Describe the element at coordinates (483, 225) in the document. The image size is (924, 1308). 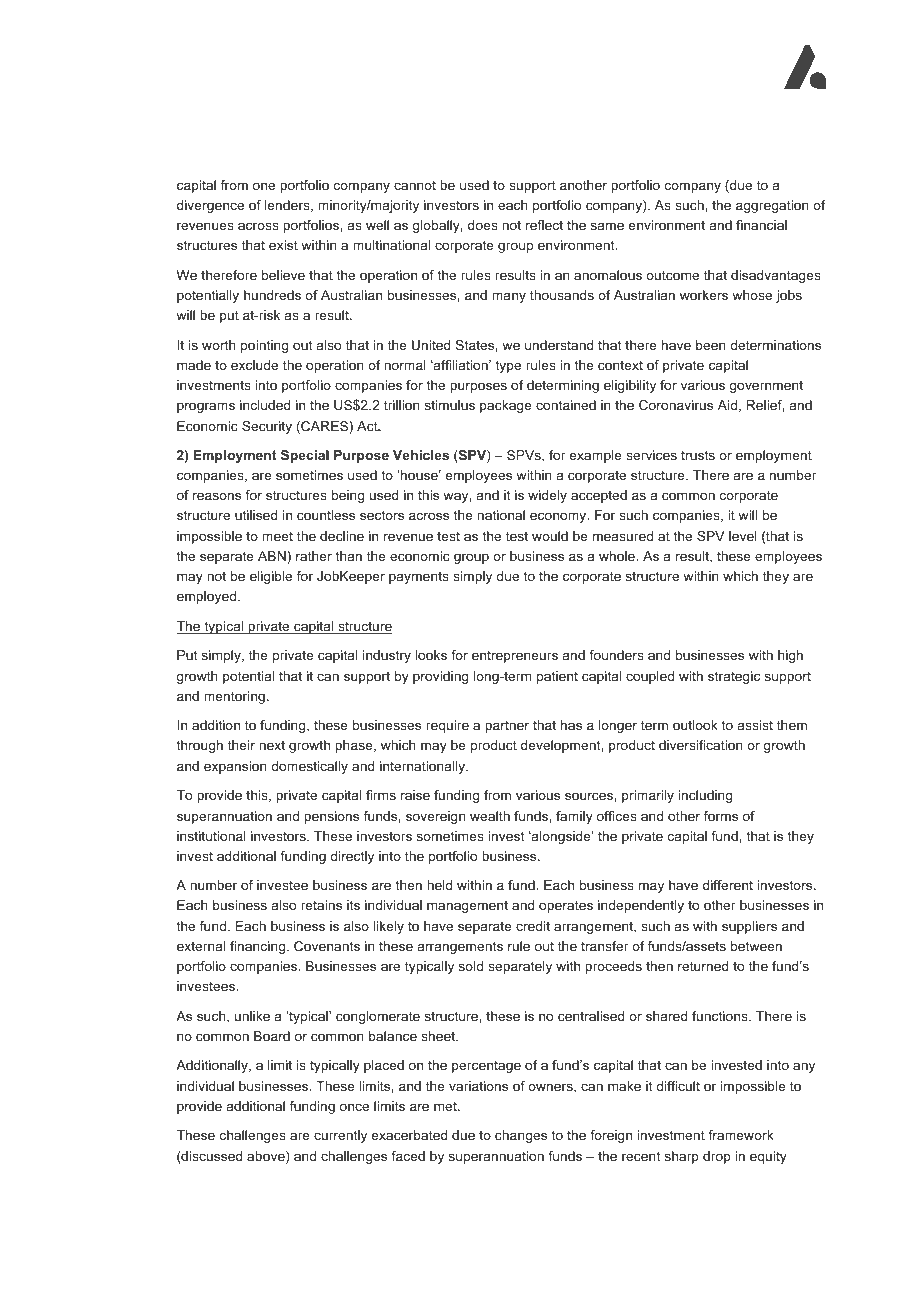
I see `does` at that location.
